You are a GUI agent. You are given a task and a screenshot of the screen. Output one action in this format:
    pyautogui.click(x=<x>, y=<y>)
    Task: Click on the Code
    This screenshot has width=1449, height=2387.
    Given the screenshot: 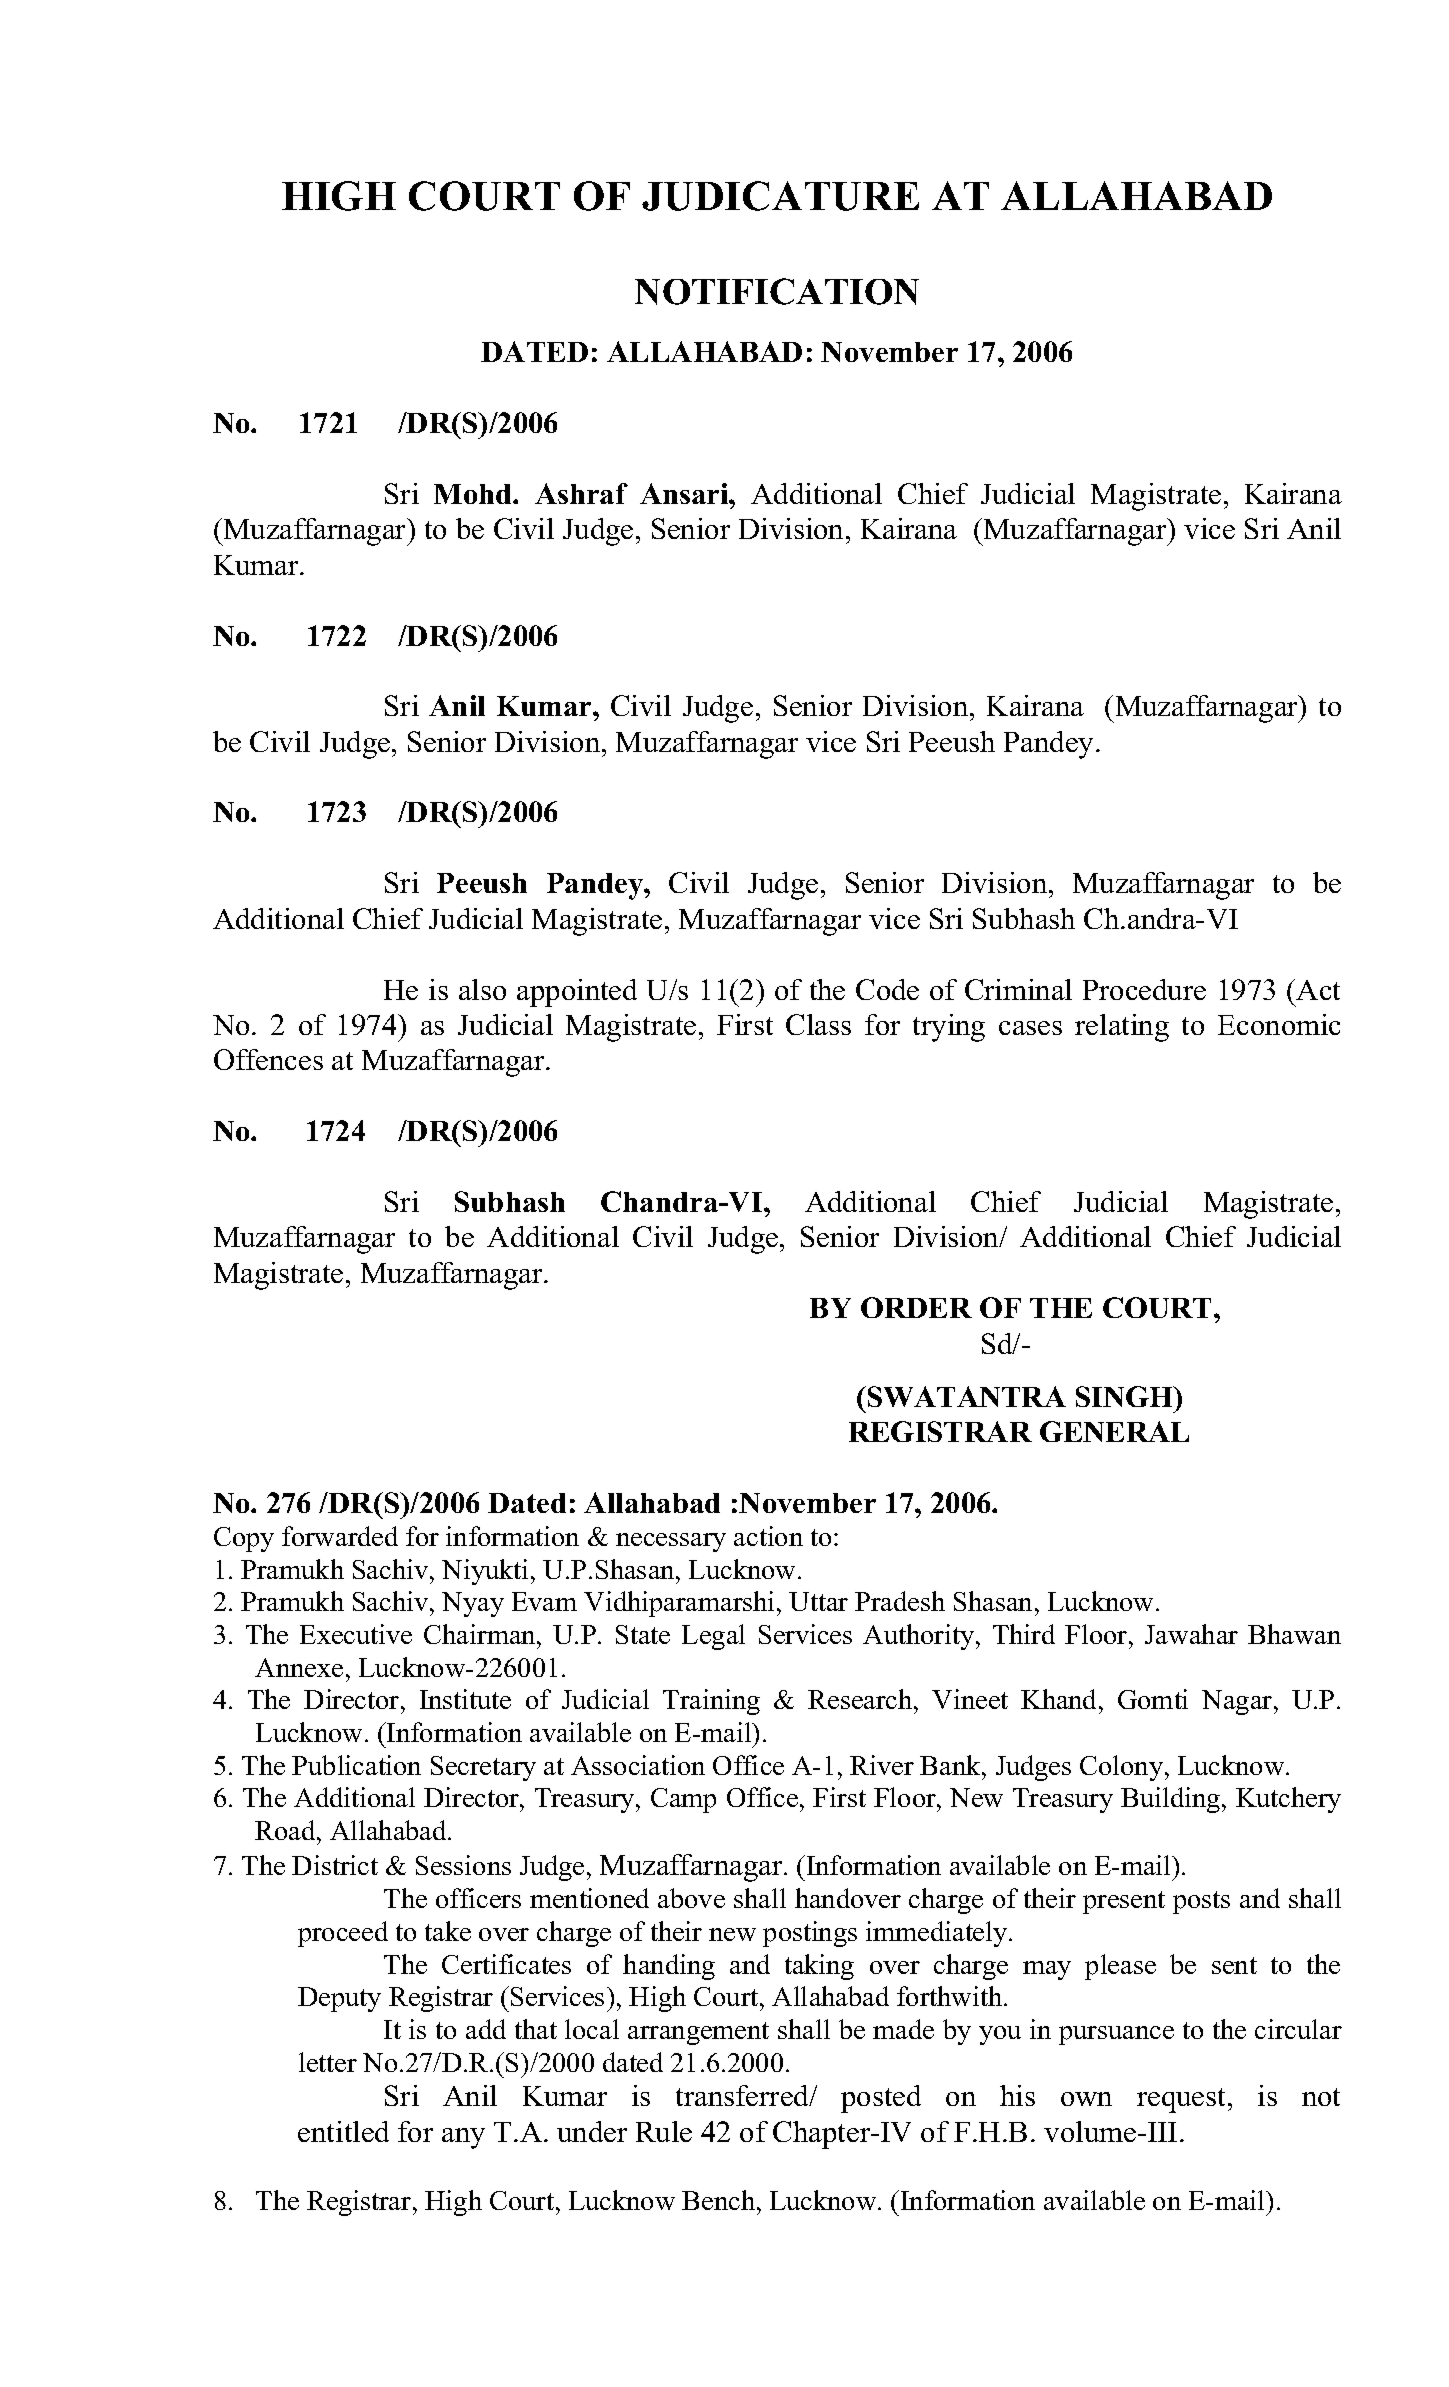 What is the action you would take?
    pyautogui.click(x=887, y=989)
